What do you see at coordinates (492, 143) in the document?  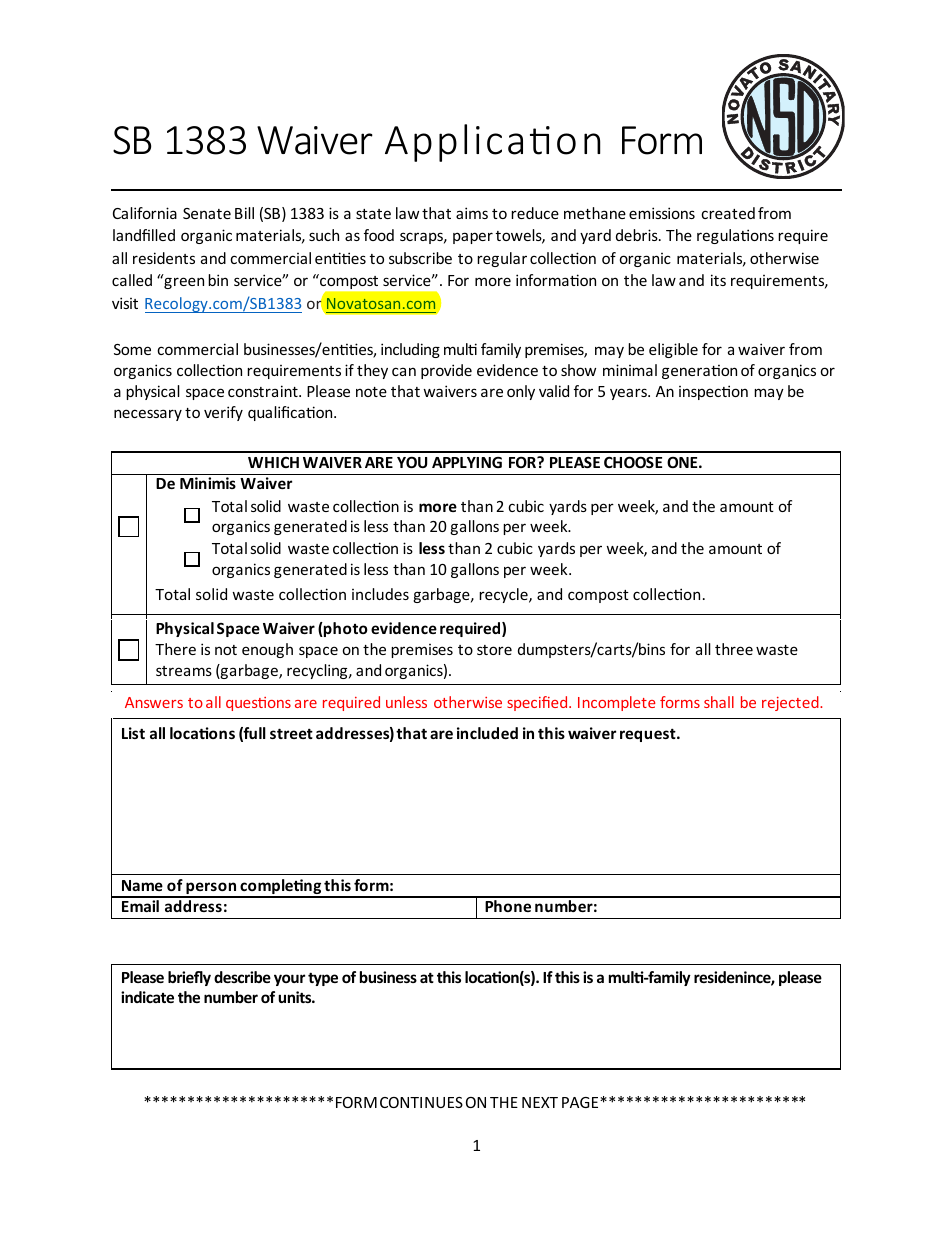 I see `Application` at bounding box center [492, 143].
